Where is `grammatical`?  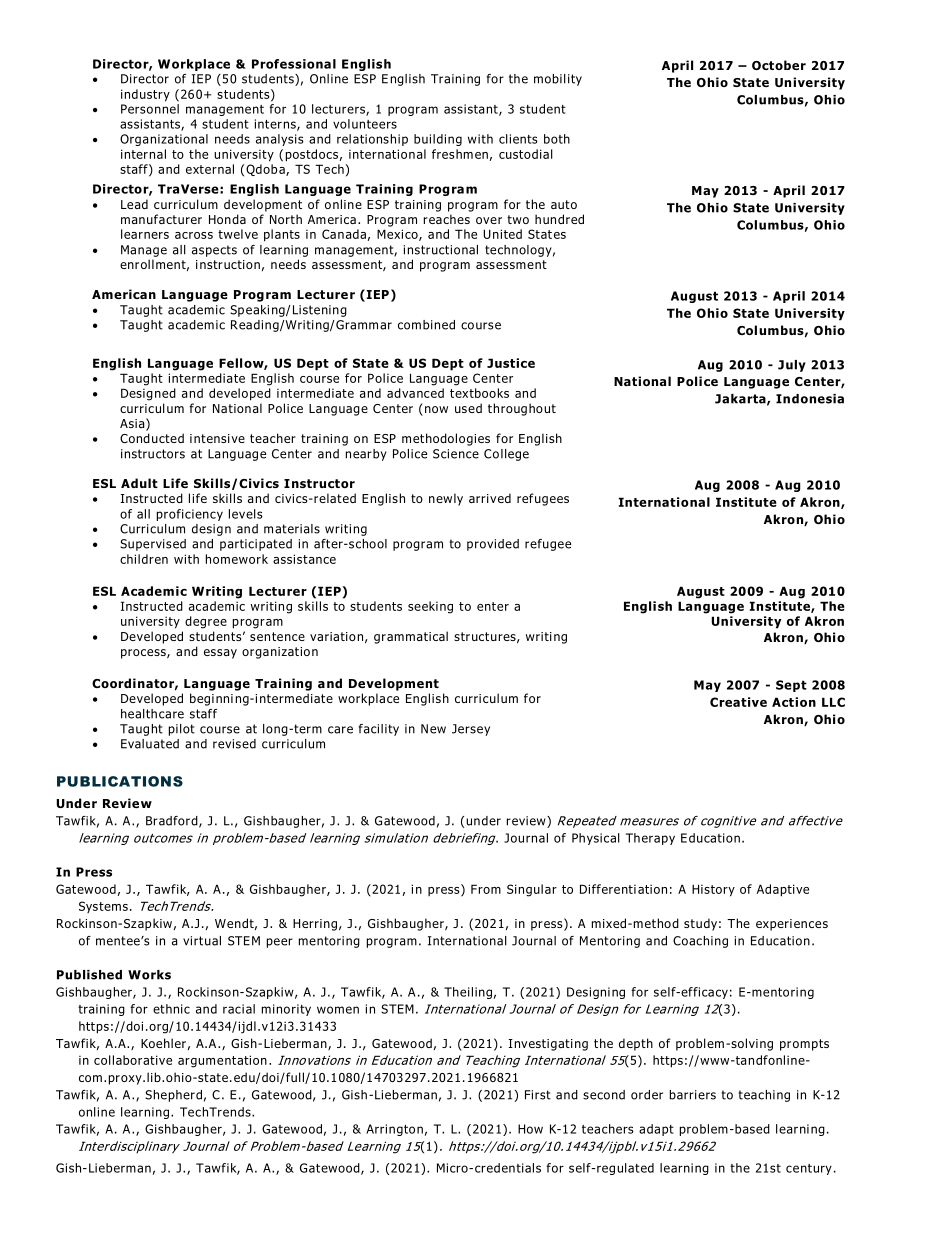
grammatical is located at coordinates (411, 637).
